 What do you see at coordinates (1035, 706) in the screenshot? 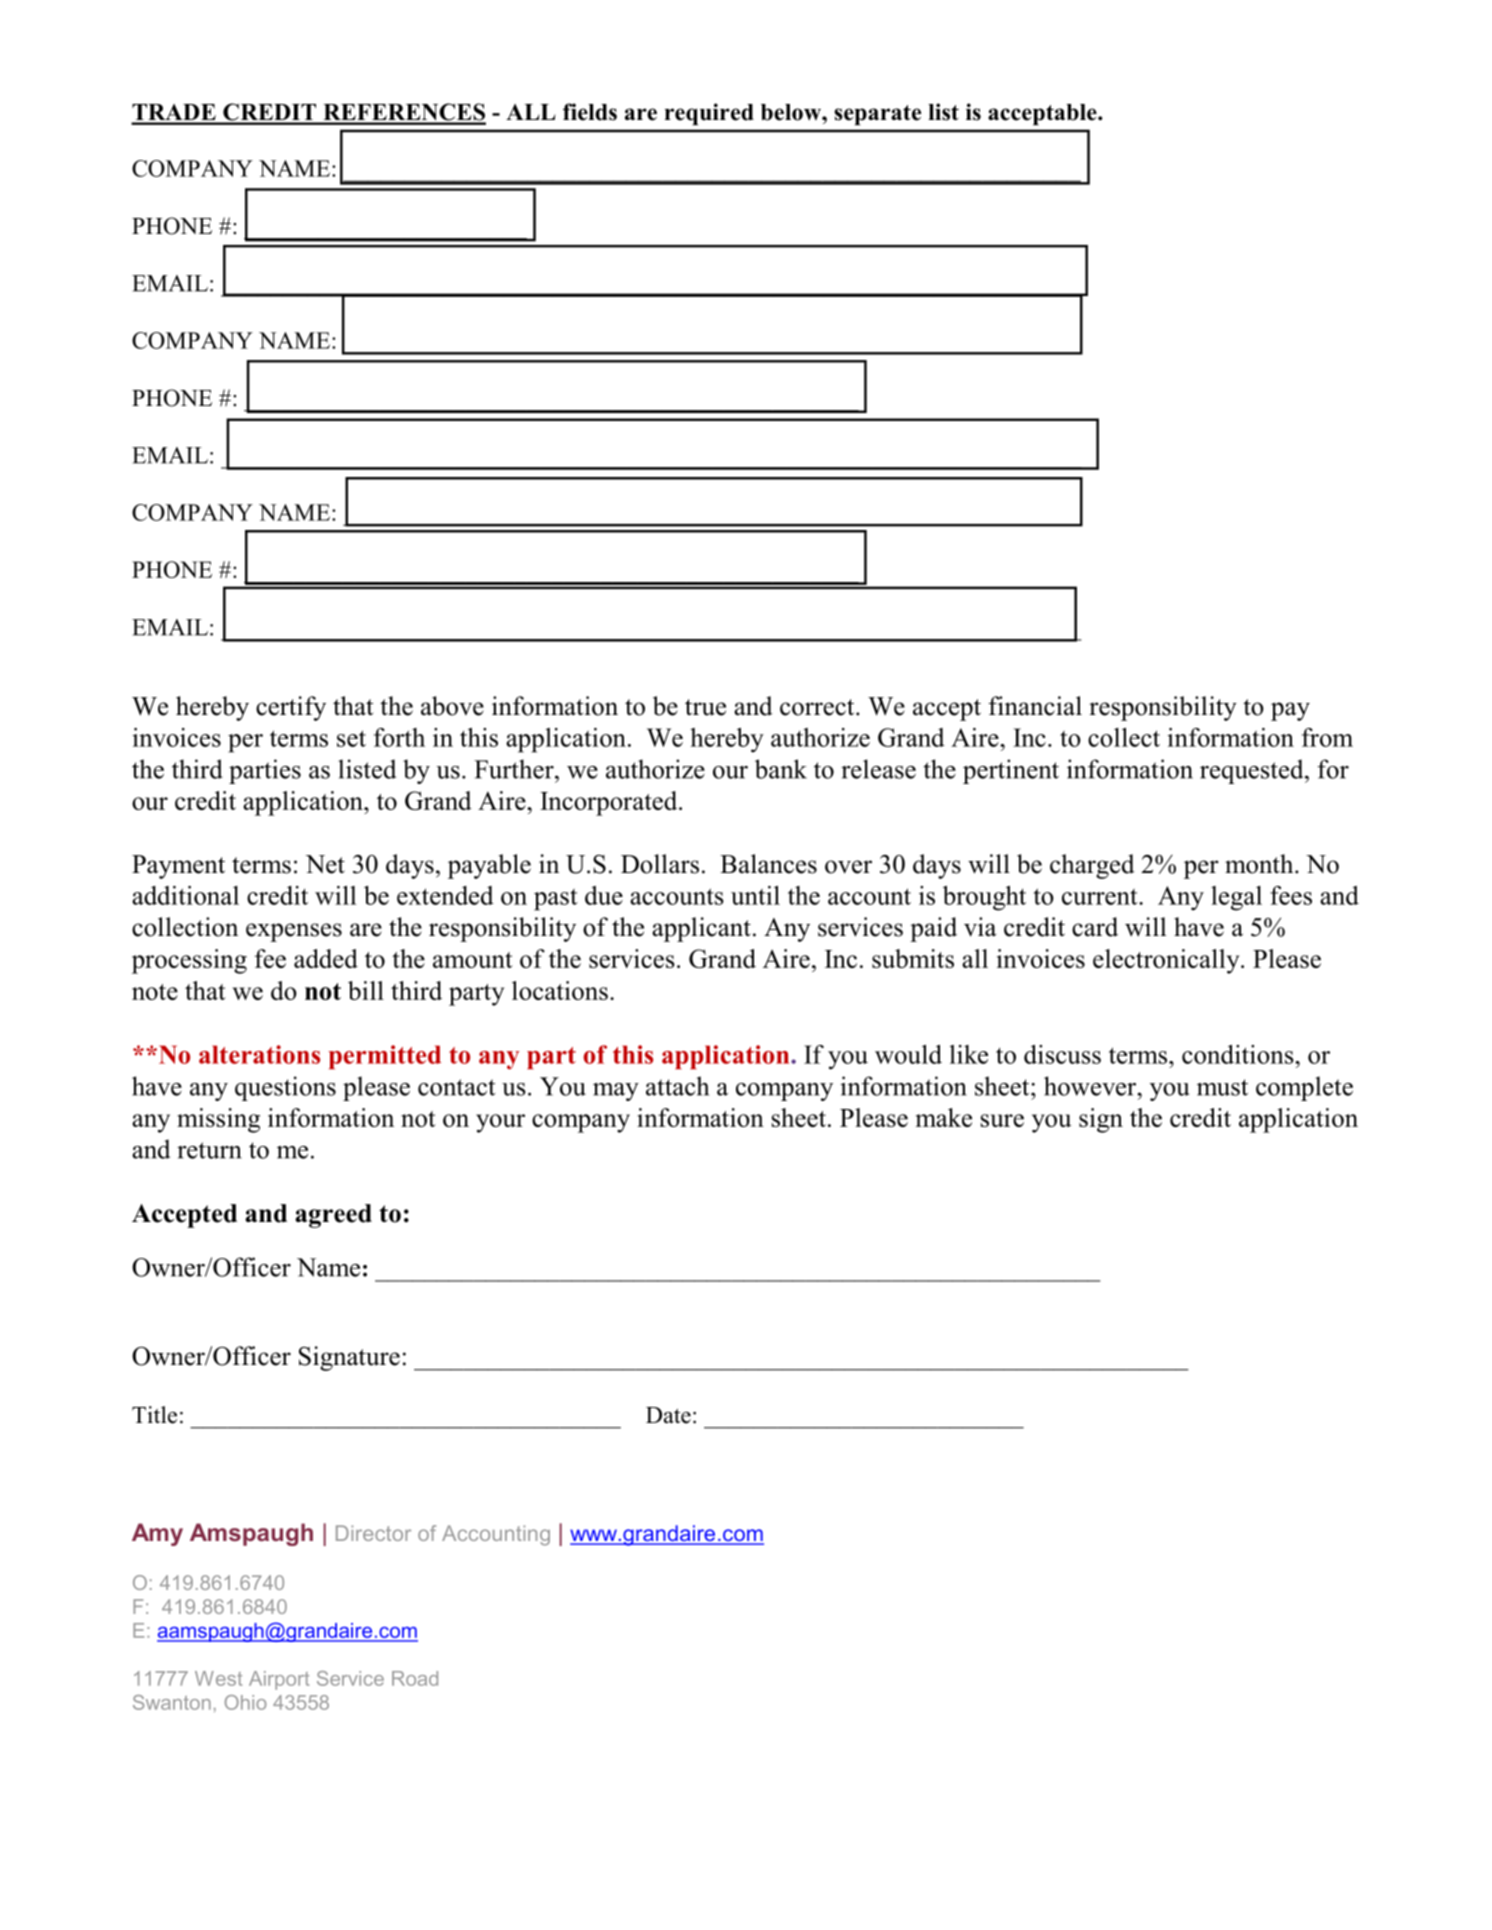
I see `financial` at bounding box center [1035, 706].
